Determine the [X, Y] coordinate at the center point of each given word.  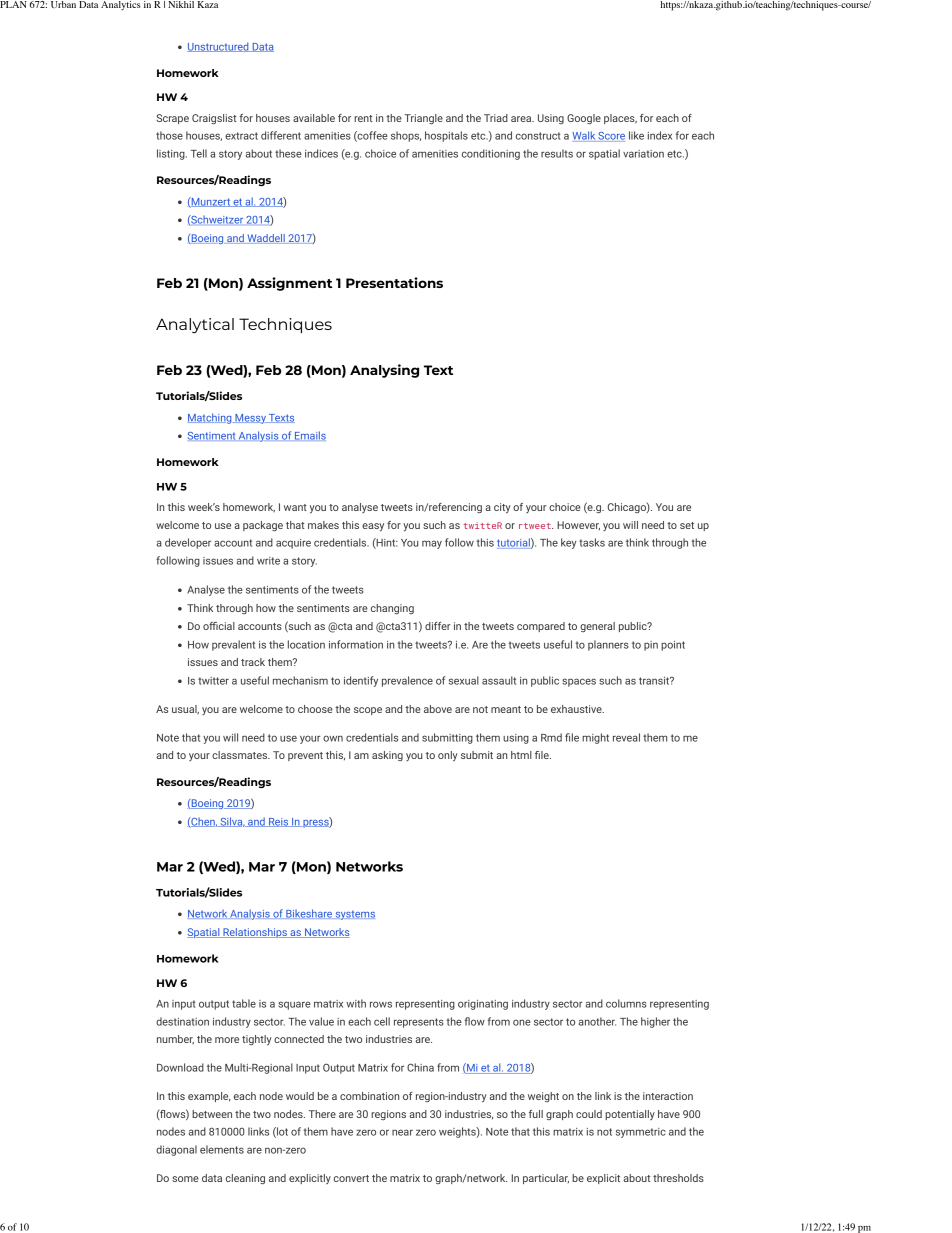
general [597, 627]
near [402, 1132]
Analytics [121, 6]
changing [392, 609]
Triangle [423, 119]
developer [188, 543]
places [620, 119]
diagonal [176, 1150]
